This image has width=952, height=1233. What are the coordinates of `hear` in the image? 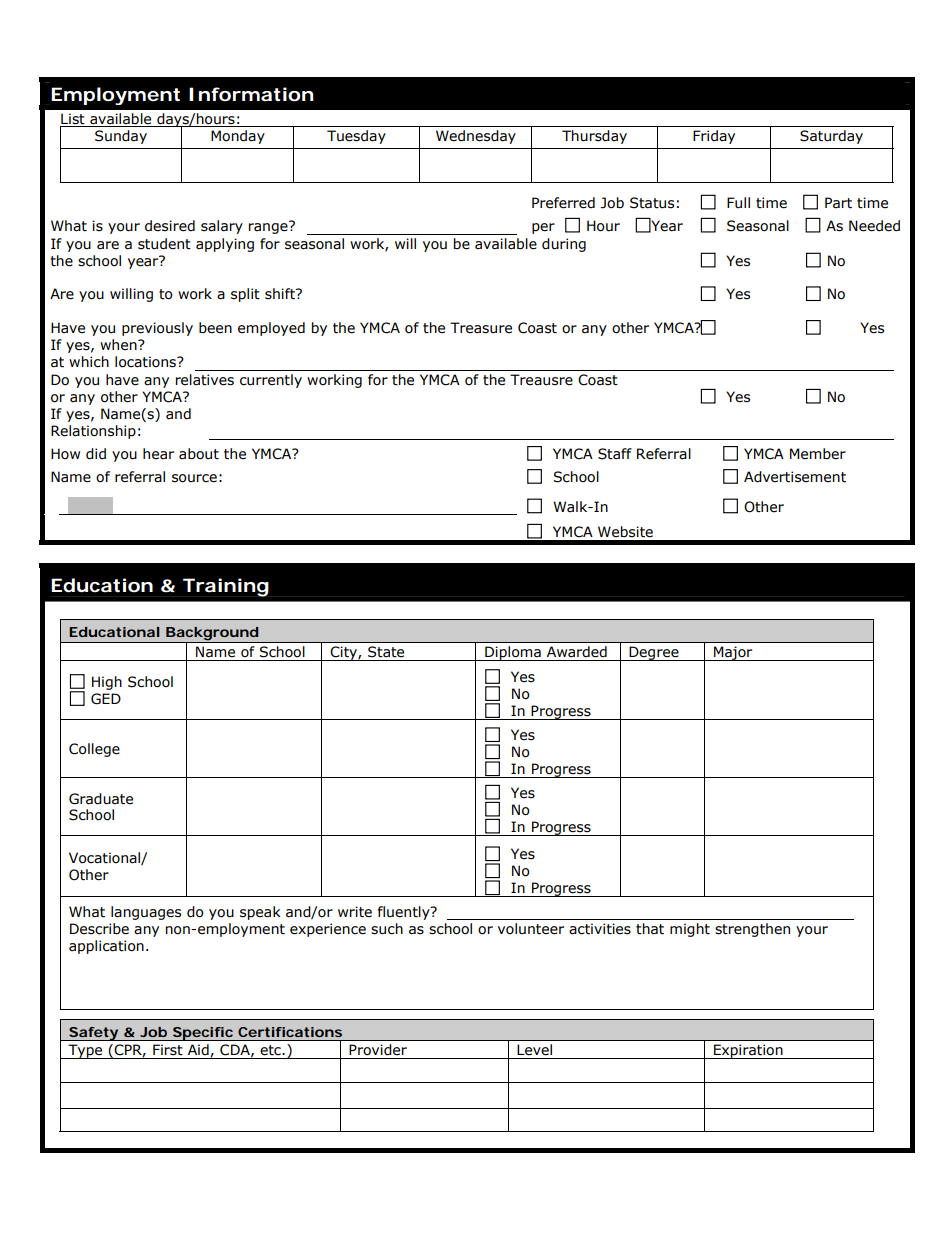 It's located at (158, 454).
